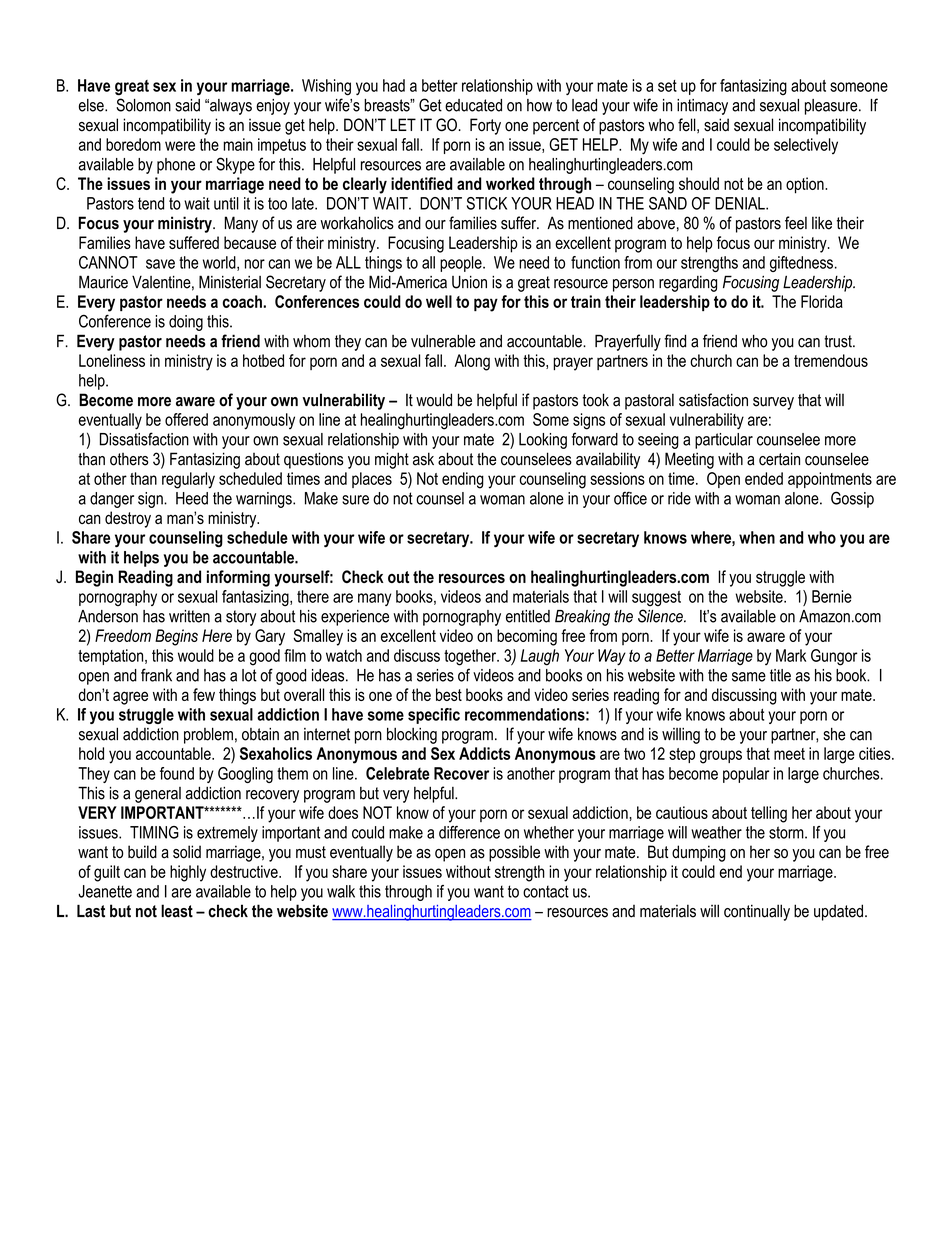 The image size is (952, 1233). I want to click on selectively, so click(806, 146).
